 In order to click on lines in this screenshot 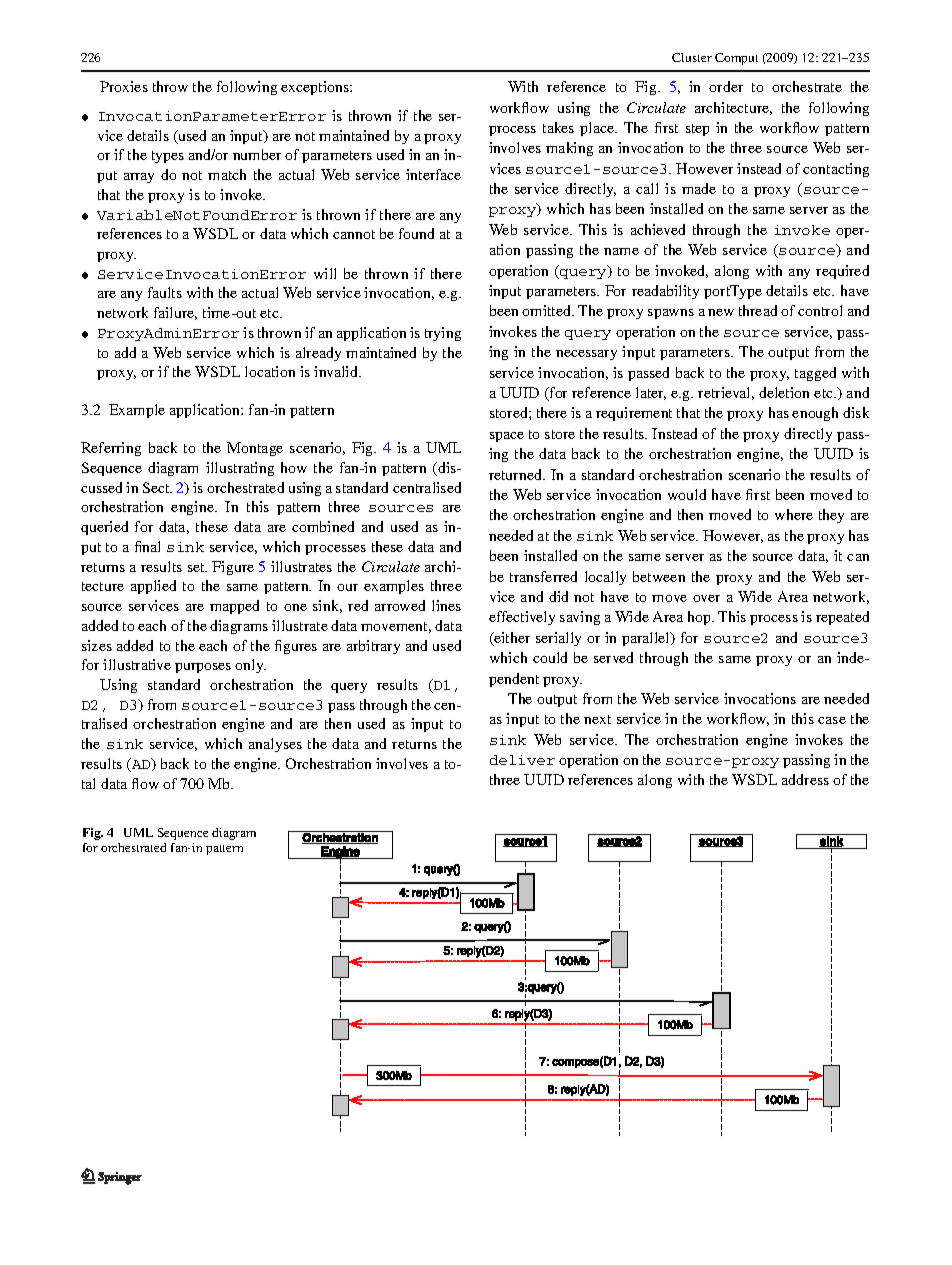, I will do `click(446, 605)`.
